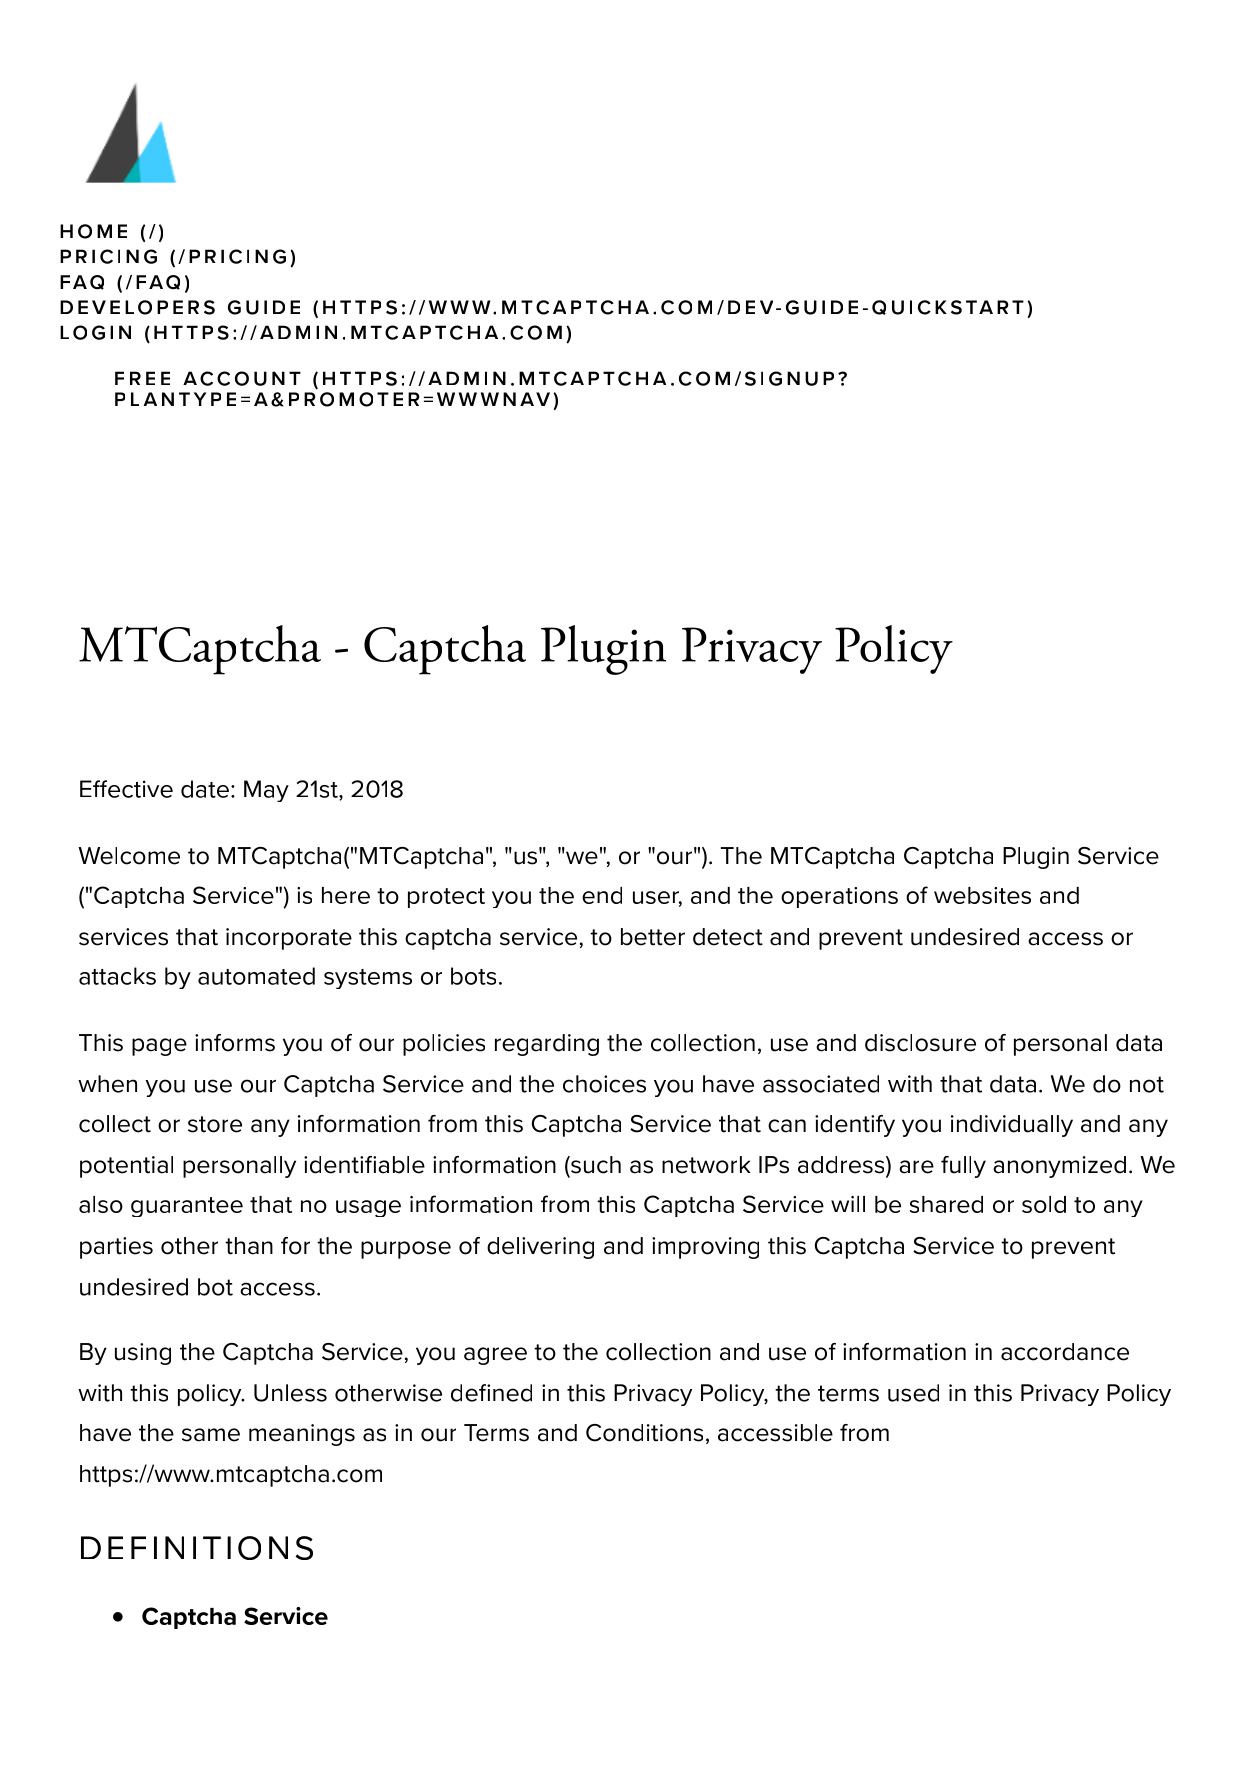 This screenshot has height=1776, width=1255. Describe the element at coordinates (982, 895) in the screenshot. I see `websites` at that location.
